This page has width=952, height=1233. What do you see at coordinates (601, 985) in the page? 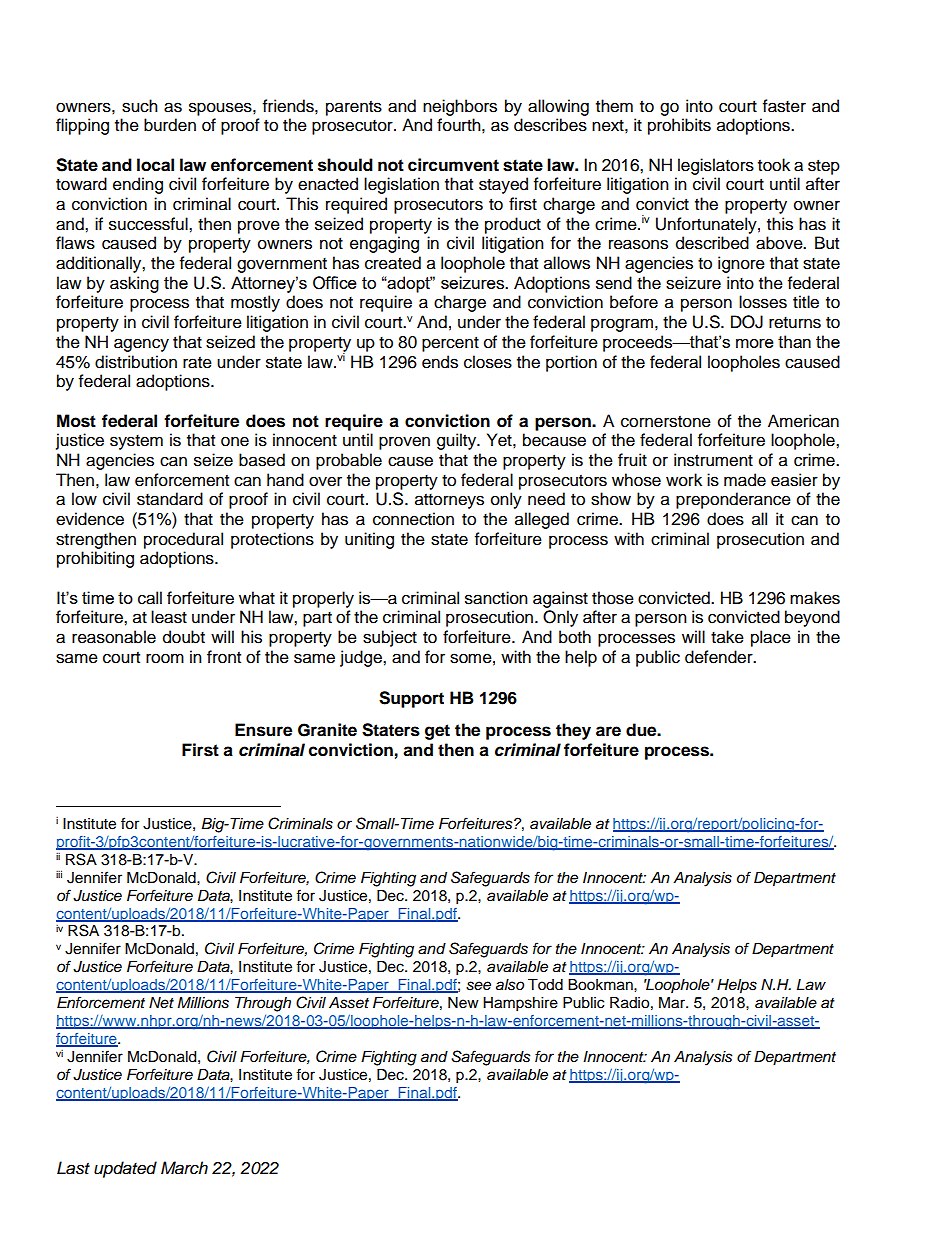
I see `Bookman` at bounding box center [601, 985].
